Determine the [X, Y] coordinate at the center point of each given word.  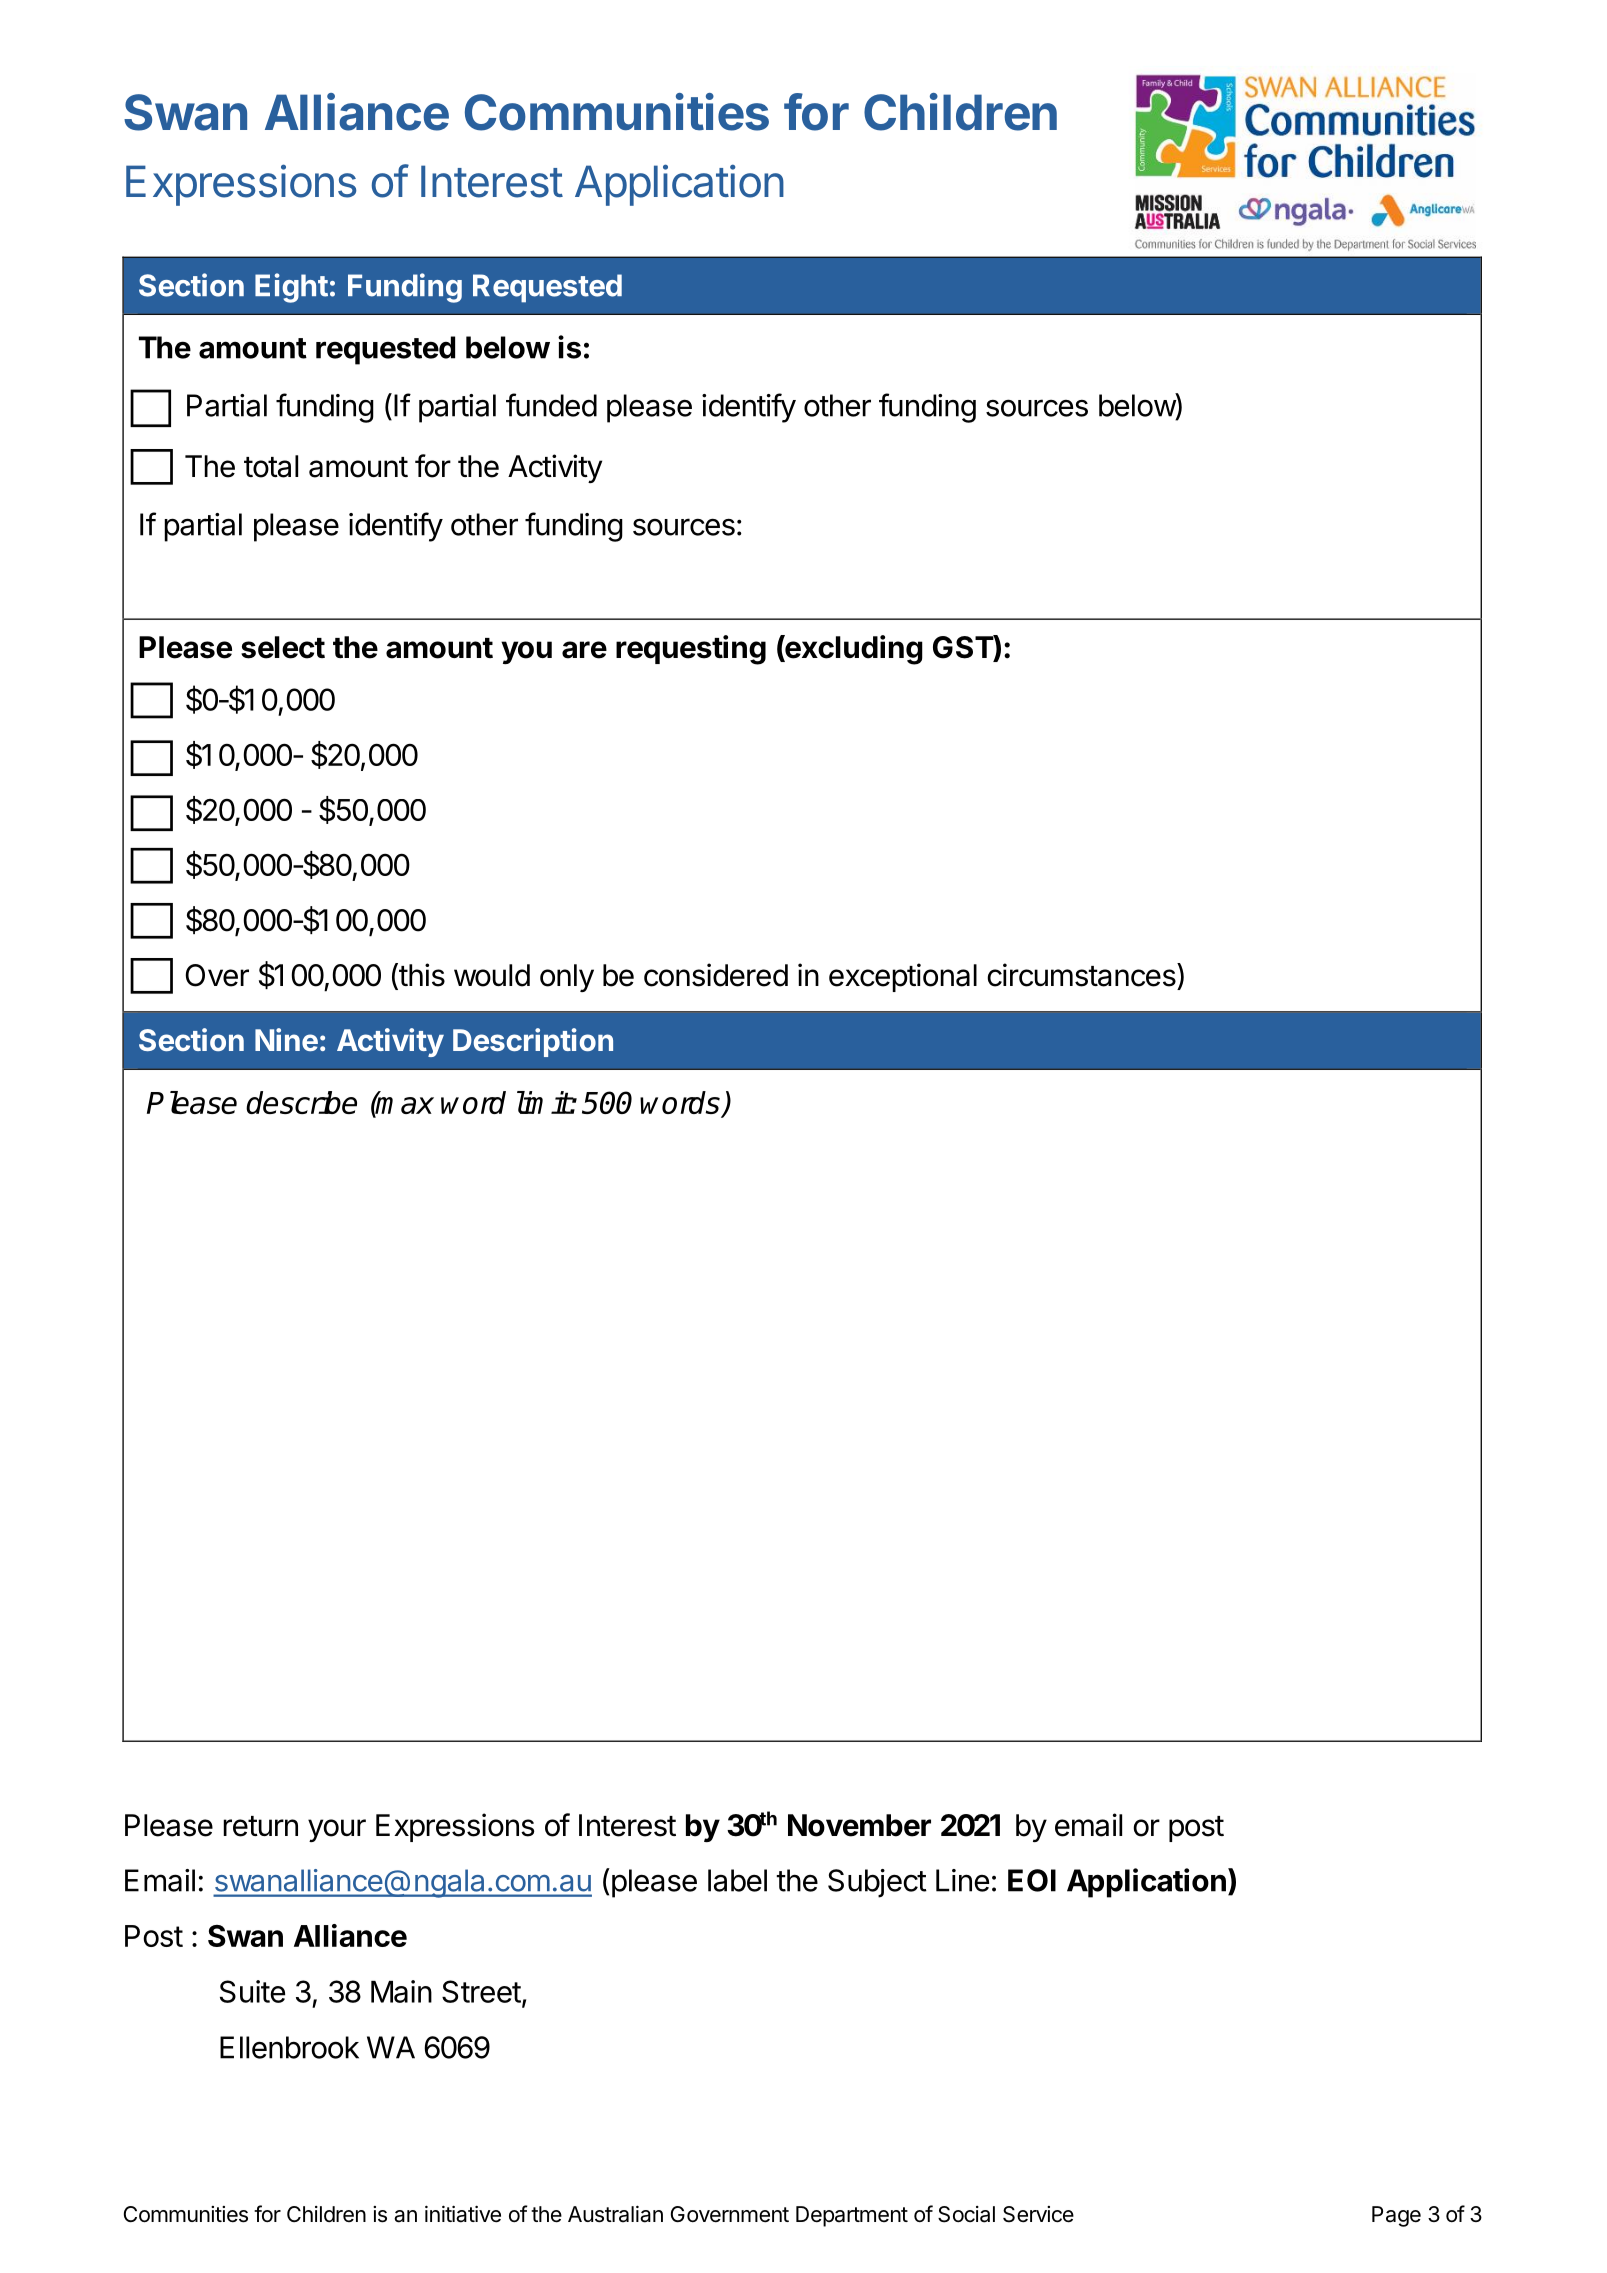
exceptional [903, 977]
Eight [291, 288]
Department [852, 2216]
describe [301, 1102]
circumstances [1081, 975]
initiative [463, 2214]
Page [1396, 2216]
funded [551, 405]
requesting [691, 650]
